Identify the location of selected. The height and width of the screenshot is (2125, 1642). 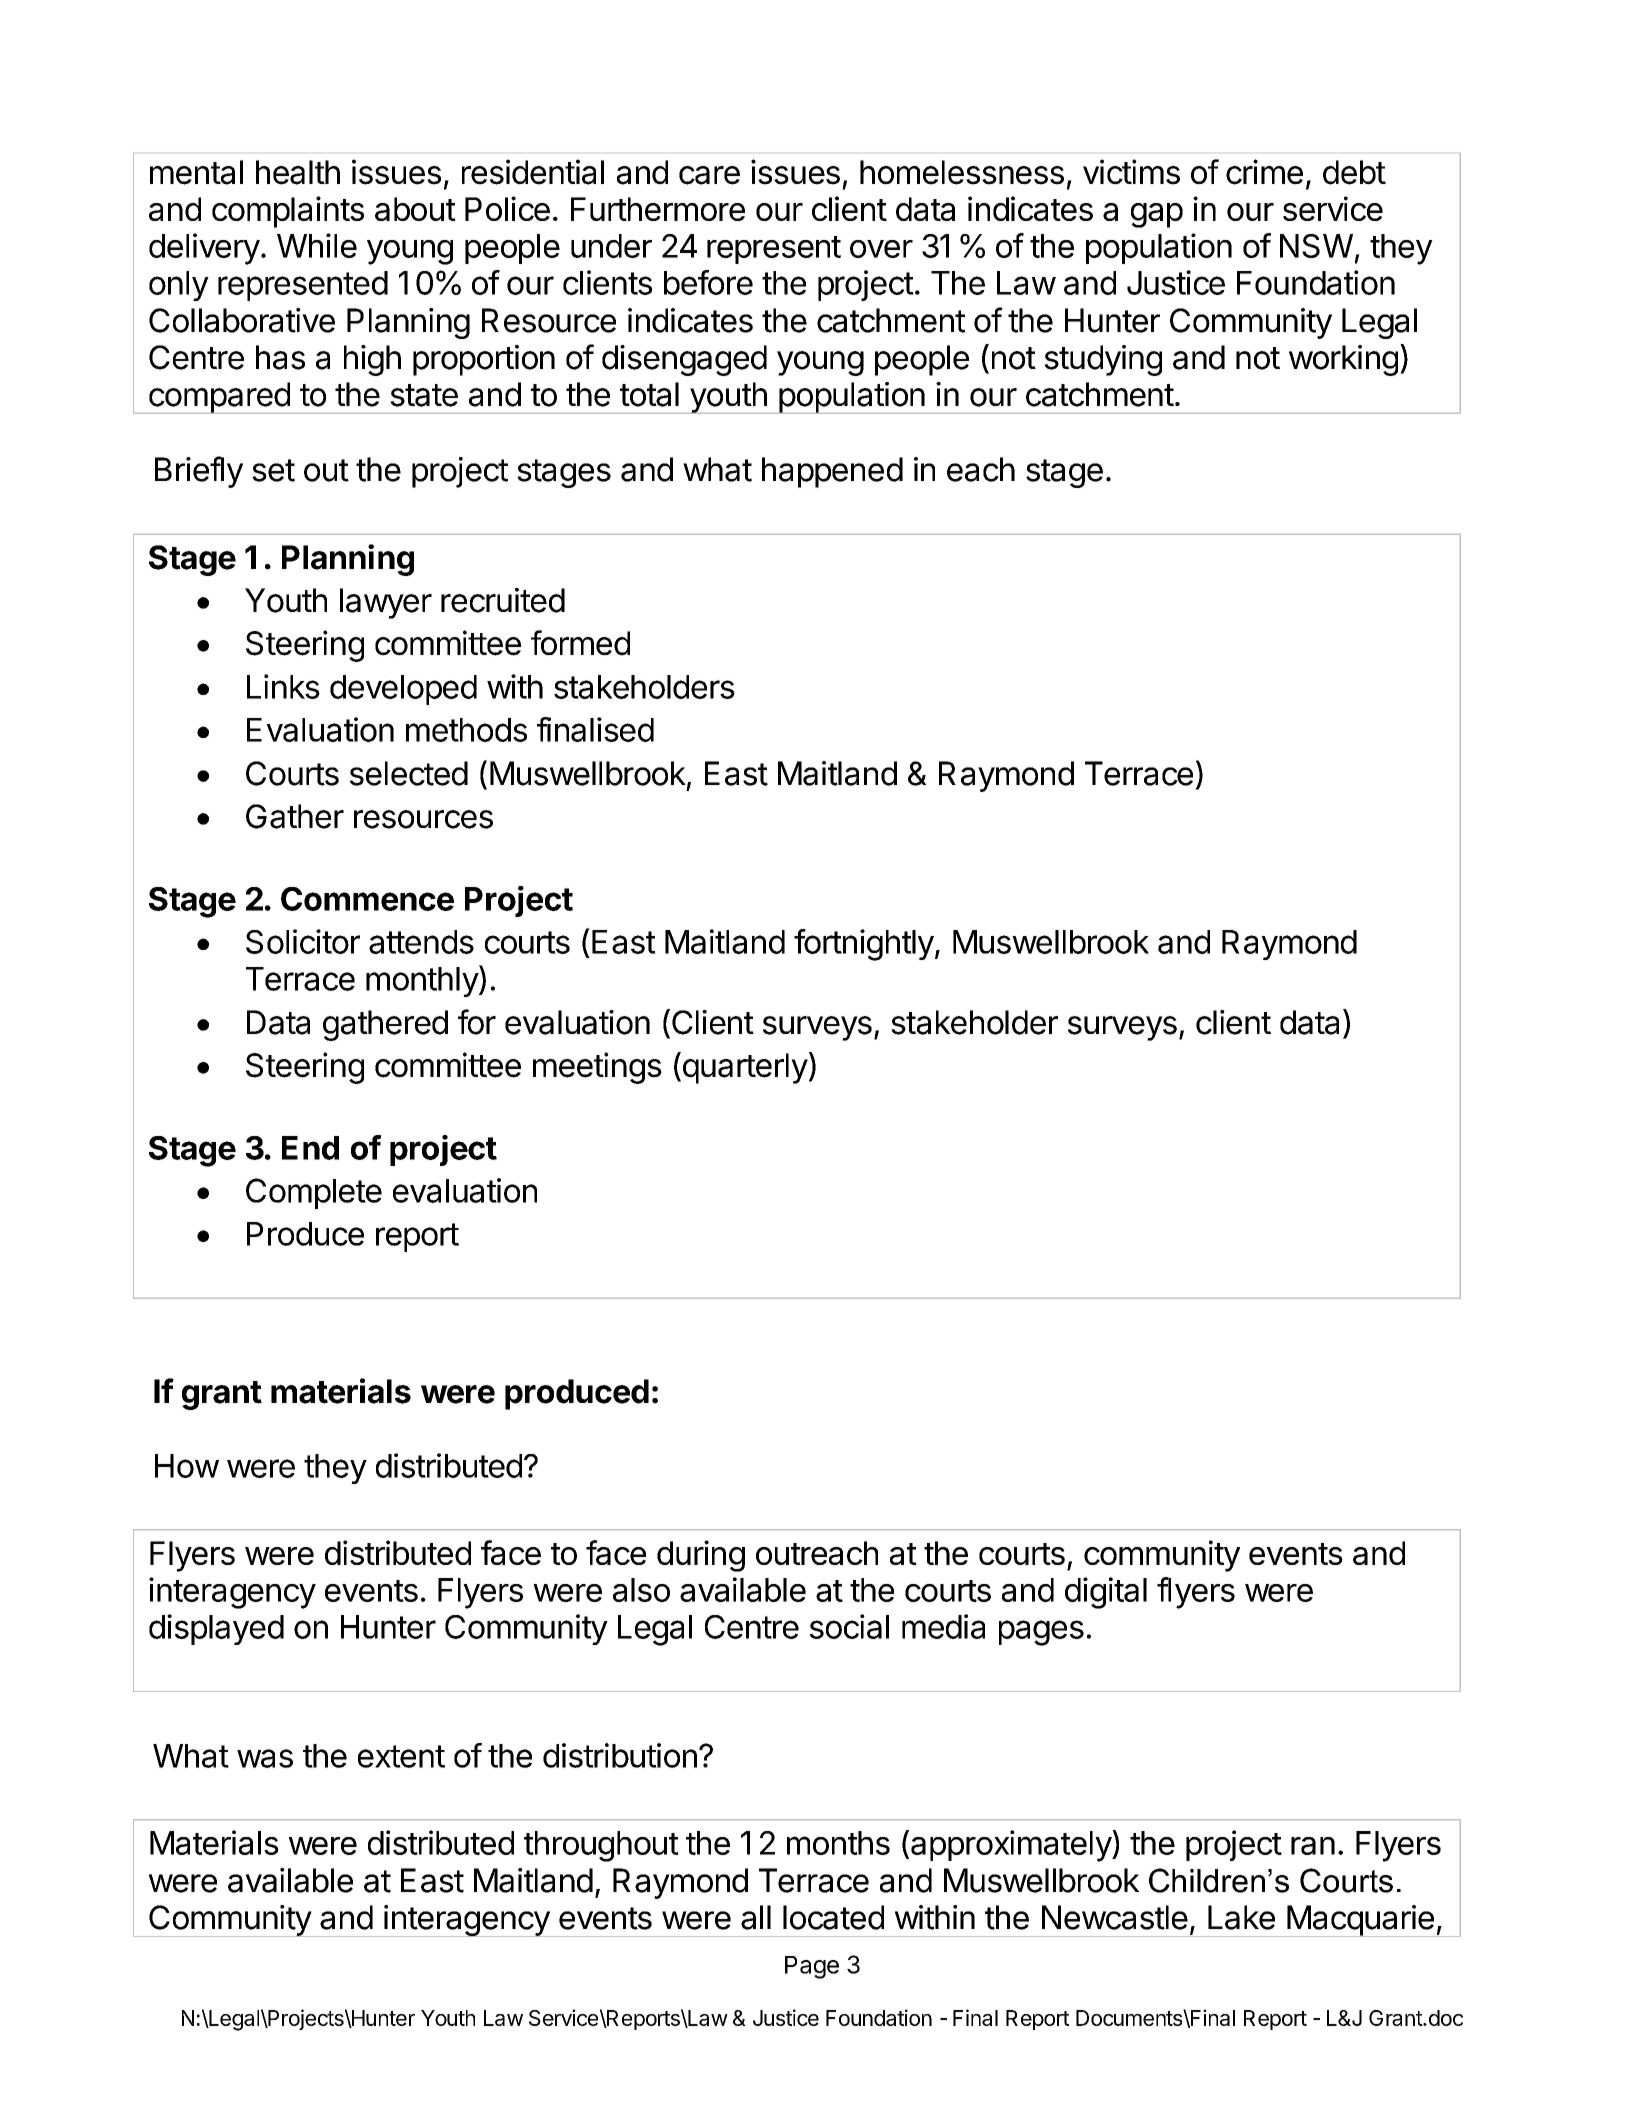
(409, 773).
